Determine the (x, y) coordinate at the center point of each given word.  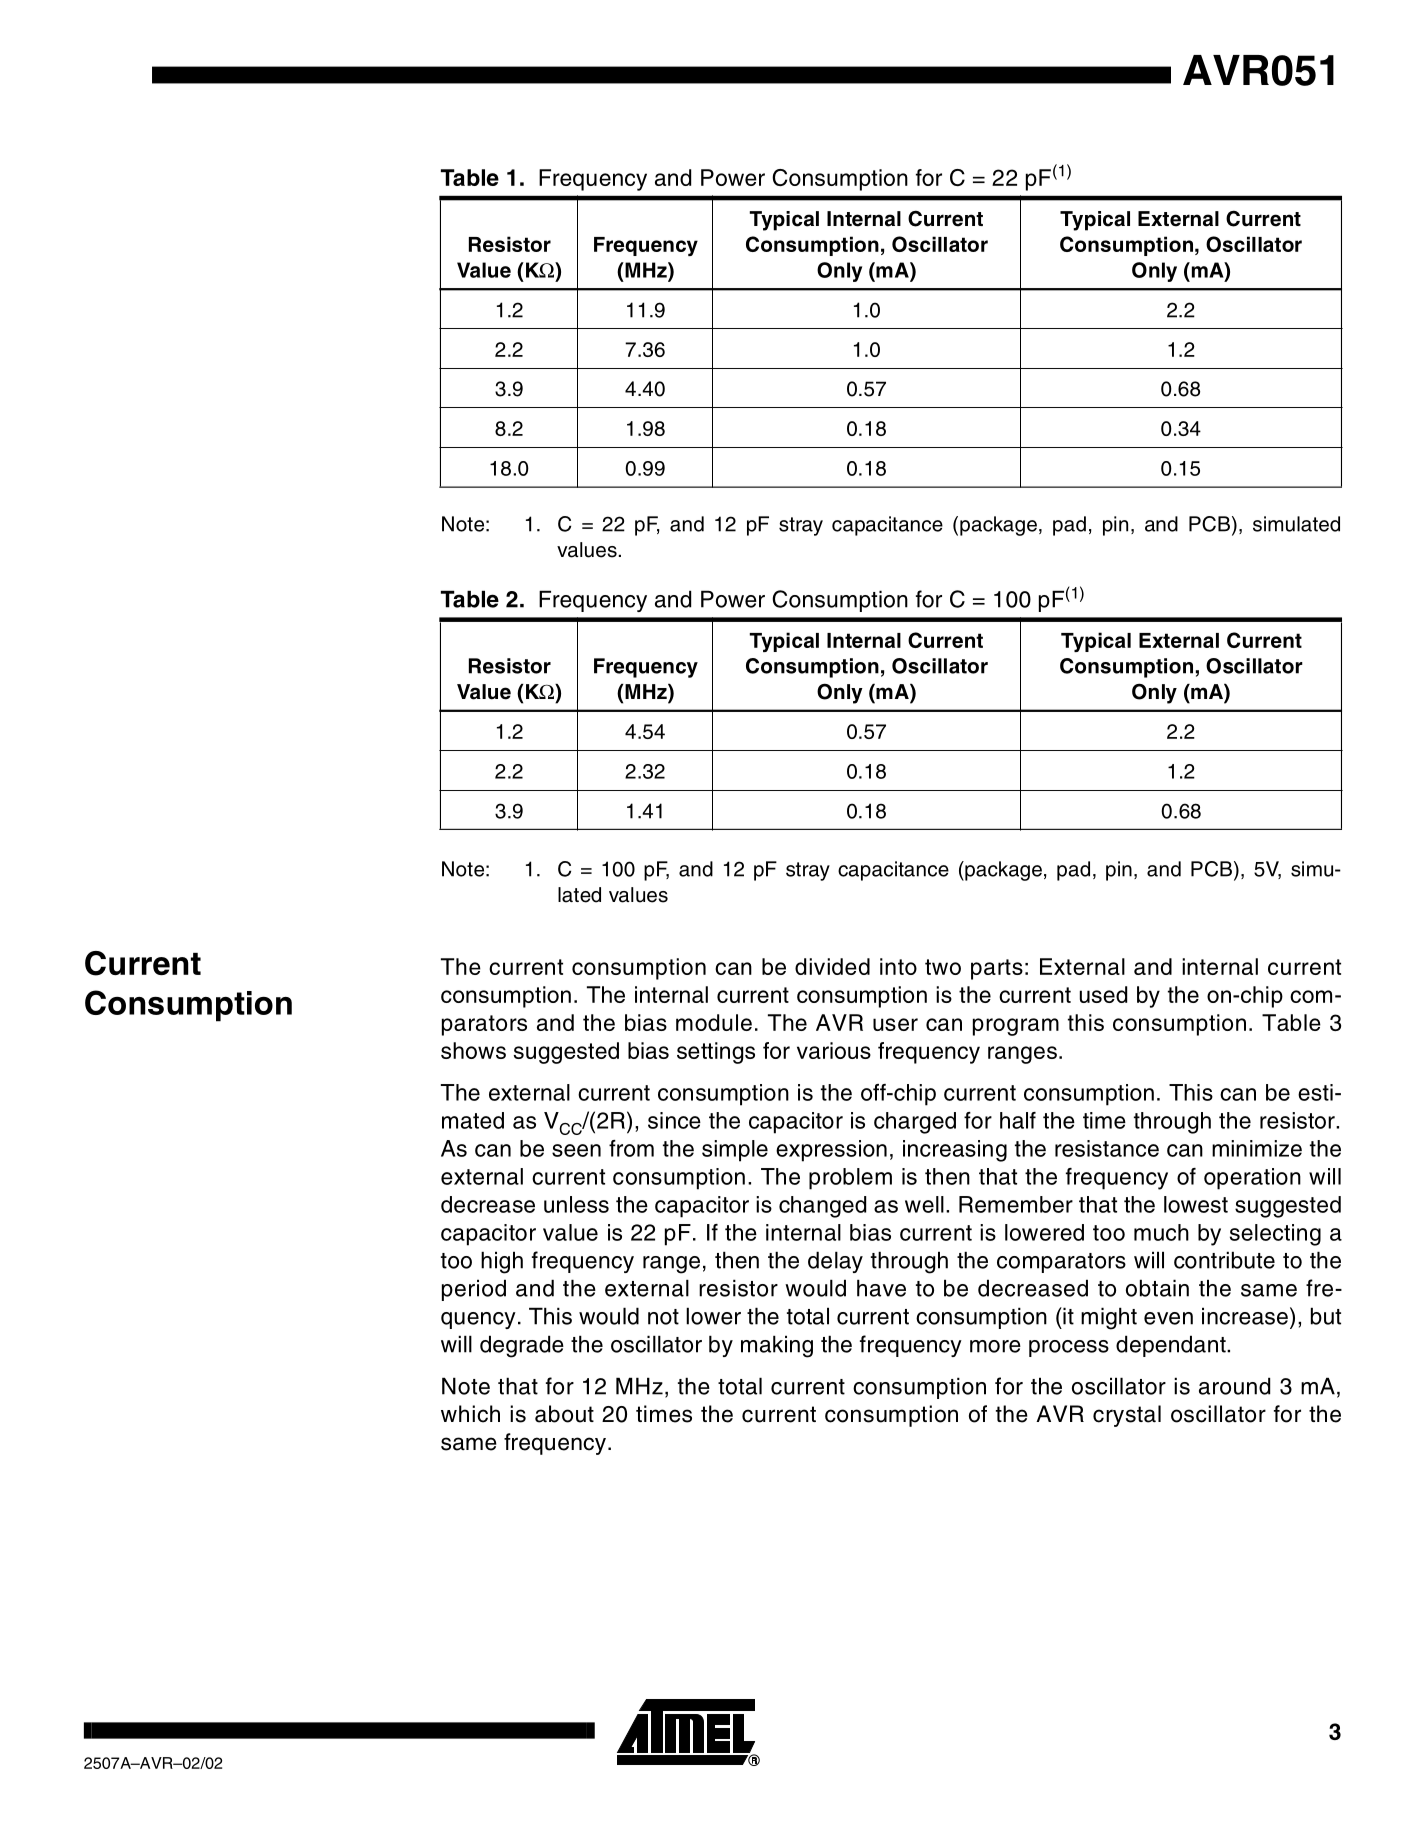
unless (576, 1204)
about (564, 1414)
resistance (1107, 1148)
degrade (522, 1346)
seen (576, 1150)
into (898, 966)
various (834, 1050)
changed (822, 1207)
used (1103, 994)
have (881, 1288)
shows (473, 1050)
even (1168, 1318)
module (714, 1022)
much (1161, 1232)
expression (831, 1151)
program (1016, 1027)
